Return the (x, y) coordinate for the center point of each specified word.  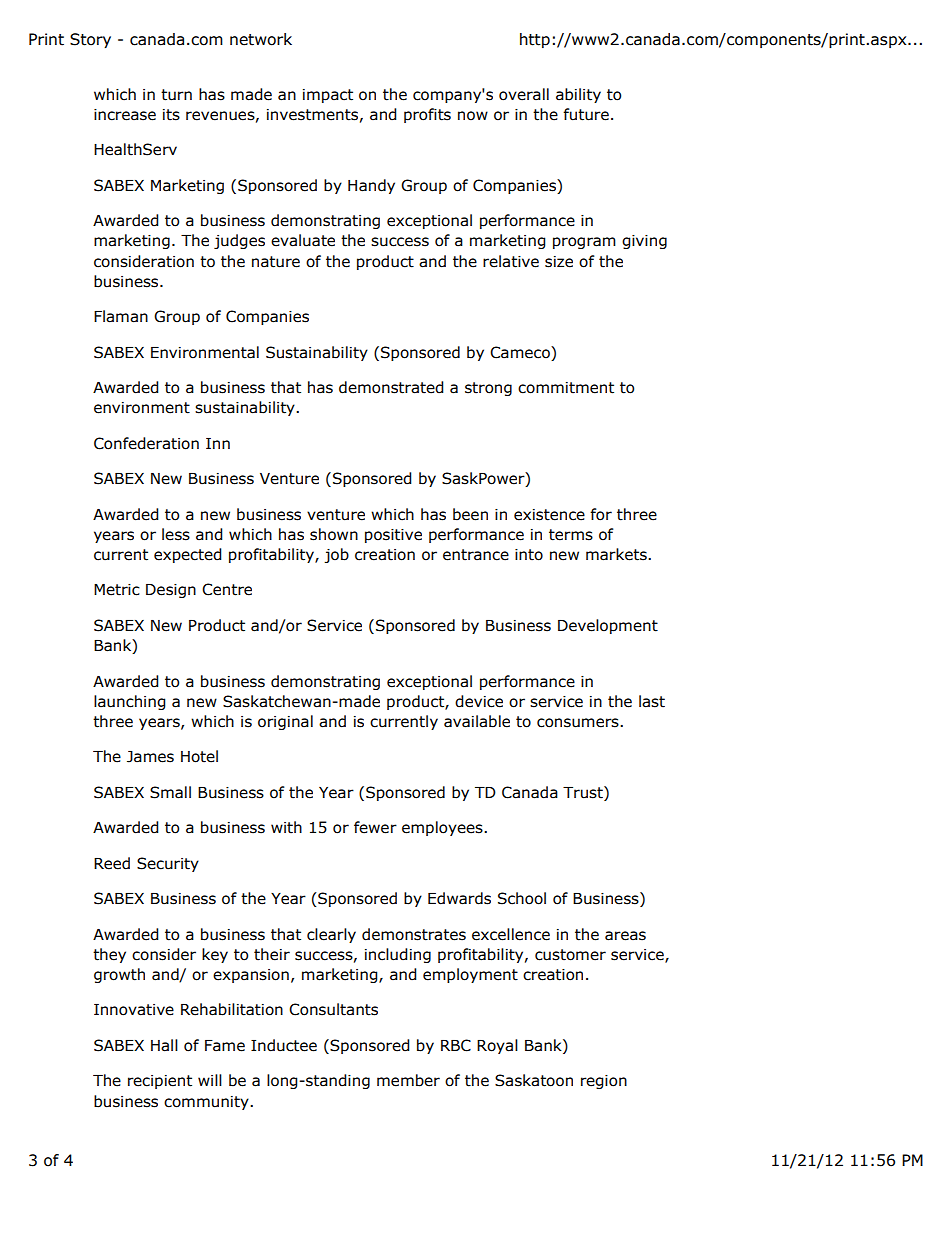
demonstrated (391, 387)
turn (176, 95)
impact (328, 96)
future (586, 114)
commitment (566, 388)
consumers (579, 723)
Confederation (146, 443)
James (150, 757)
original (285, 722)
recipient (160, 1082)
